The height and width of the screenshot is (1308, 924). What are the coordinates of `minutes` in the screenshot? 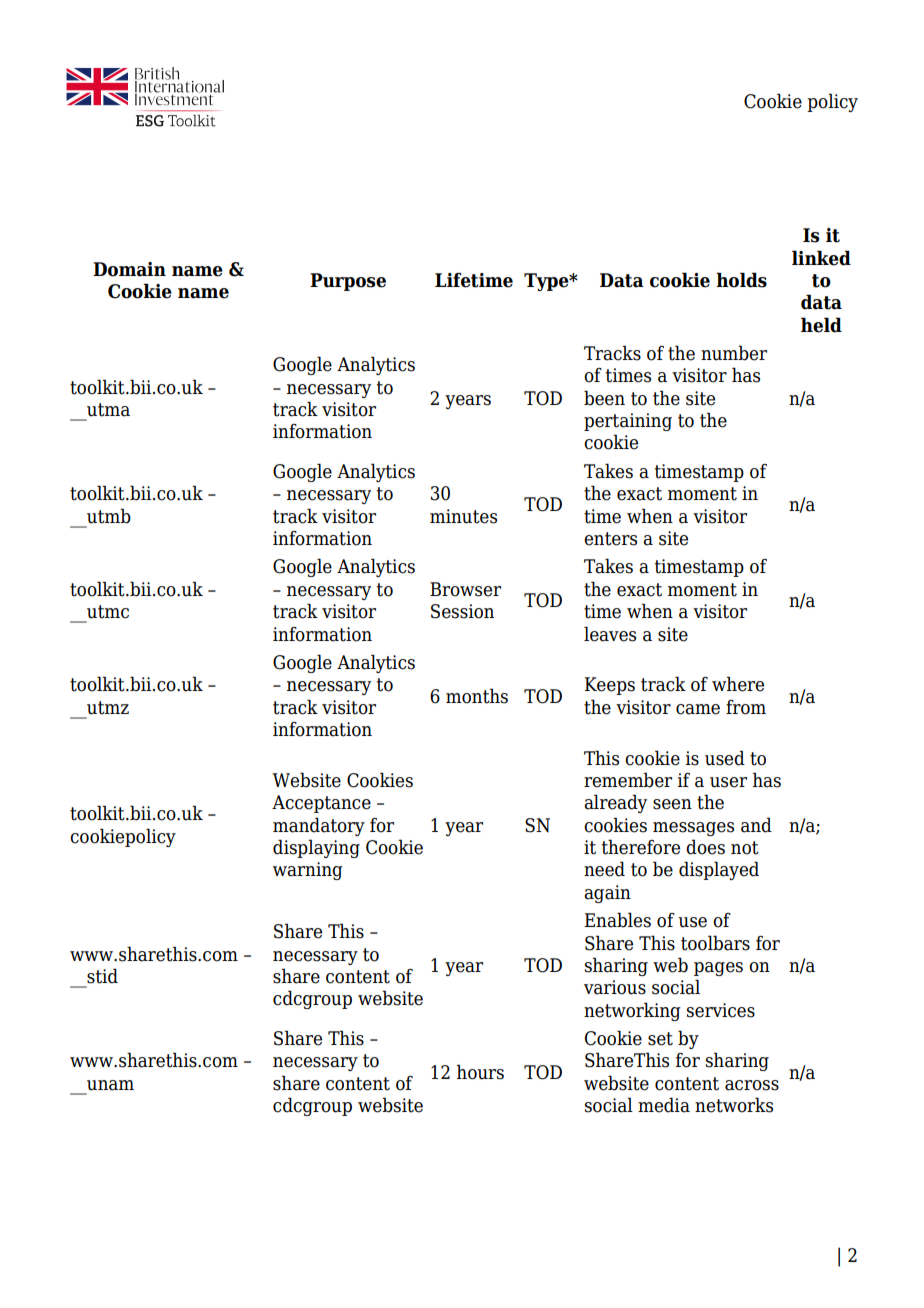 It's located at (463, 516).
